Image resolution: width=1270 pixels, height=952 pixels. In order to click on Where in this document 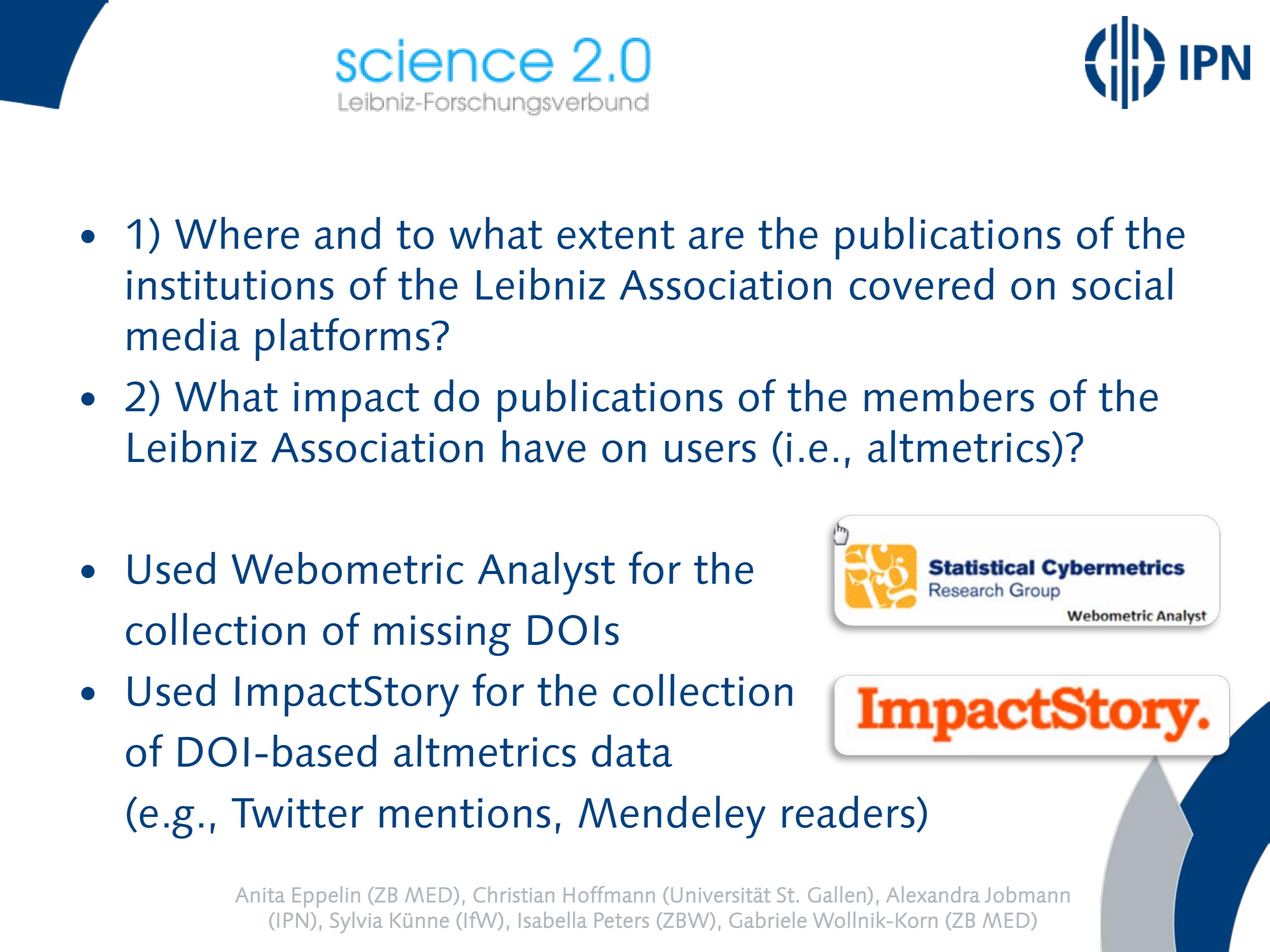, I will do `click(237, 233)`.
